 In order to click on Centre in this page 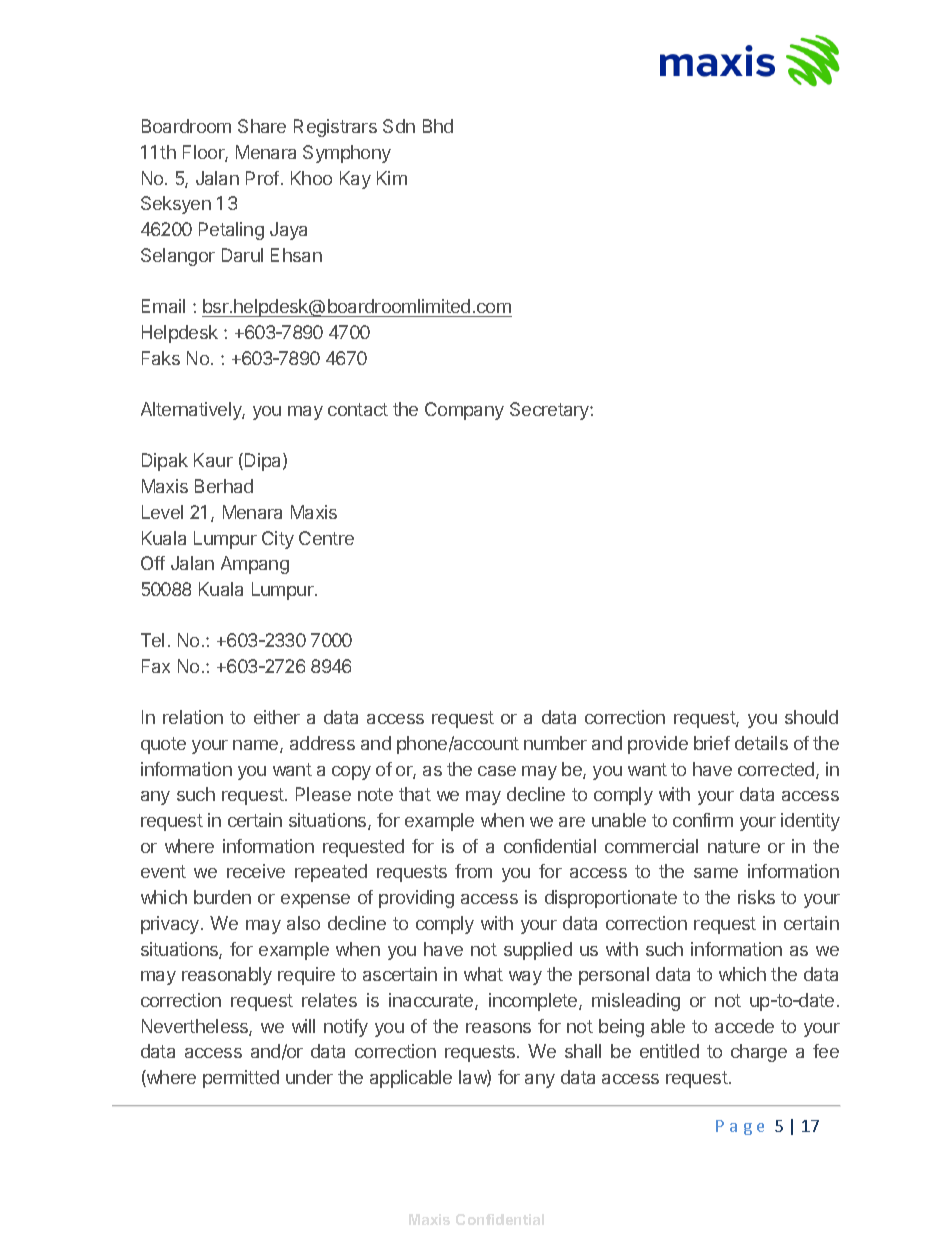, I will do `click(326, 538)`.
